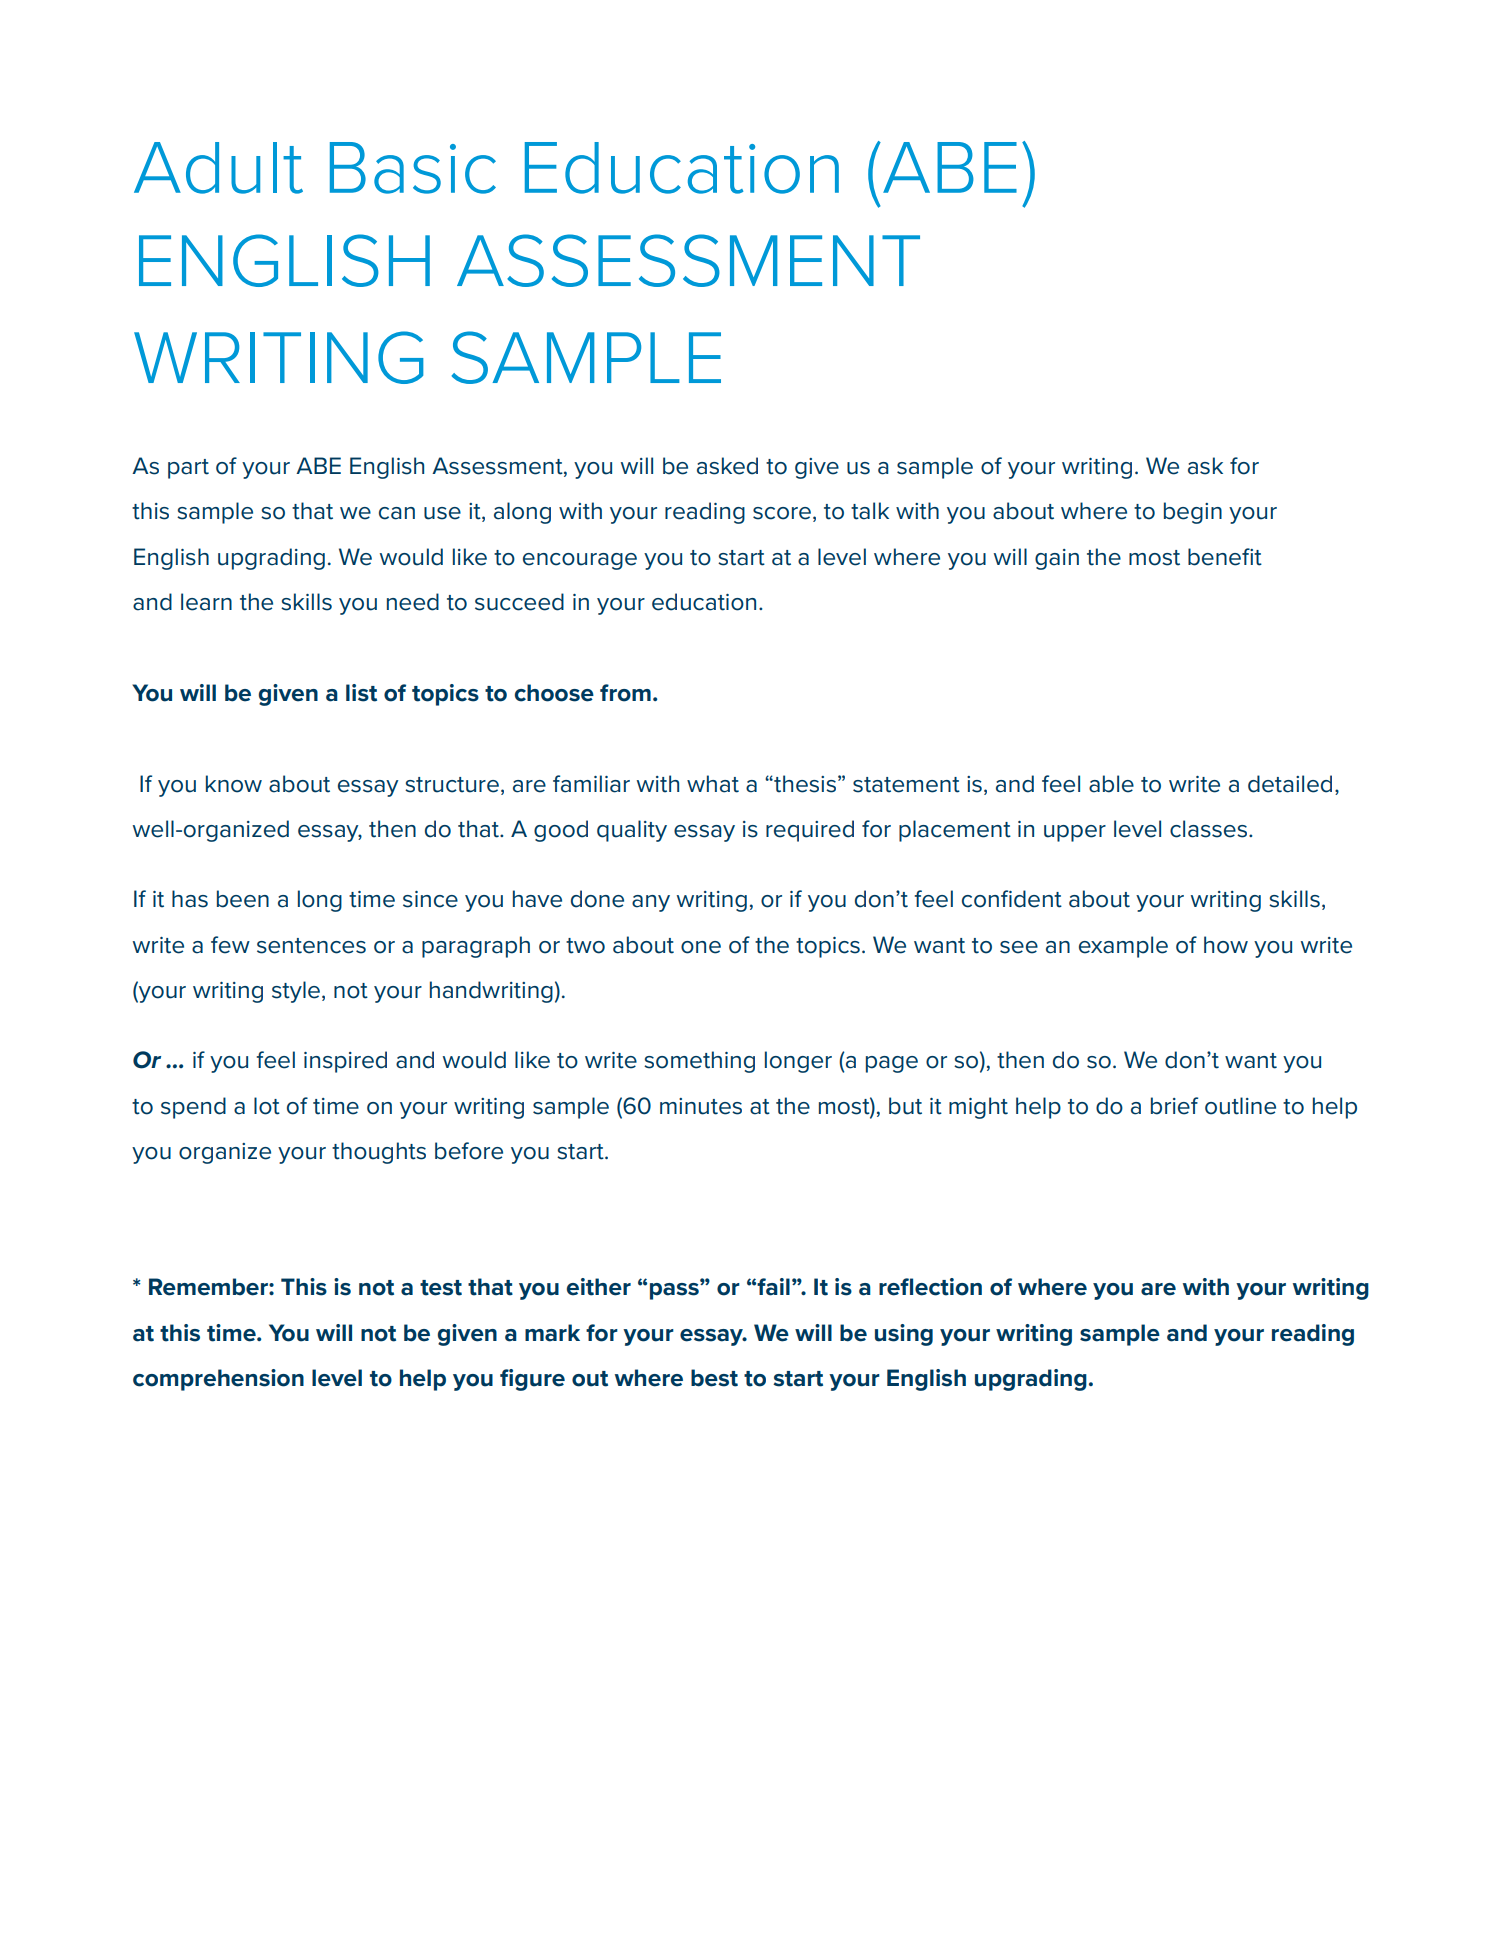 This screenshot has height=1945, width=1503. I want to click on score, so click(782, 513).
